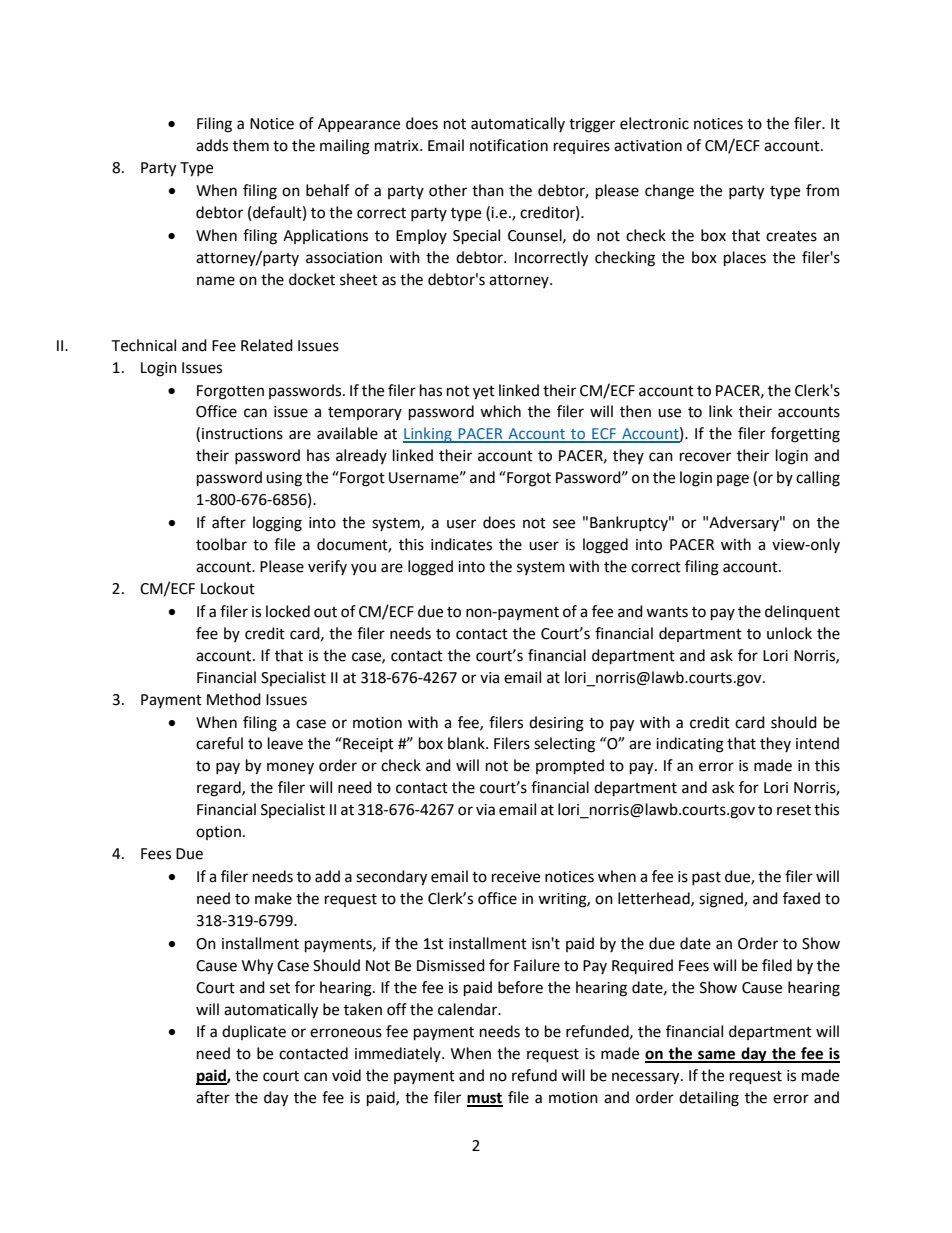 The width and height of the page is (952, 1233). I want to click on duplicate, so click(254, 1032).
